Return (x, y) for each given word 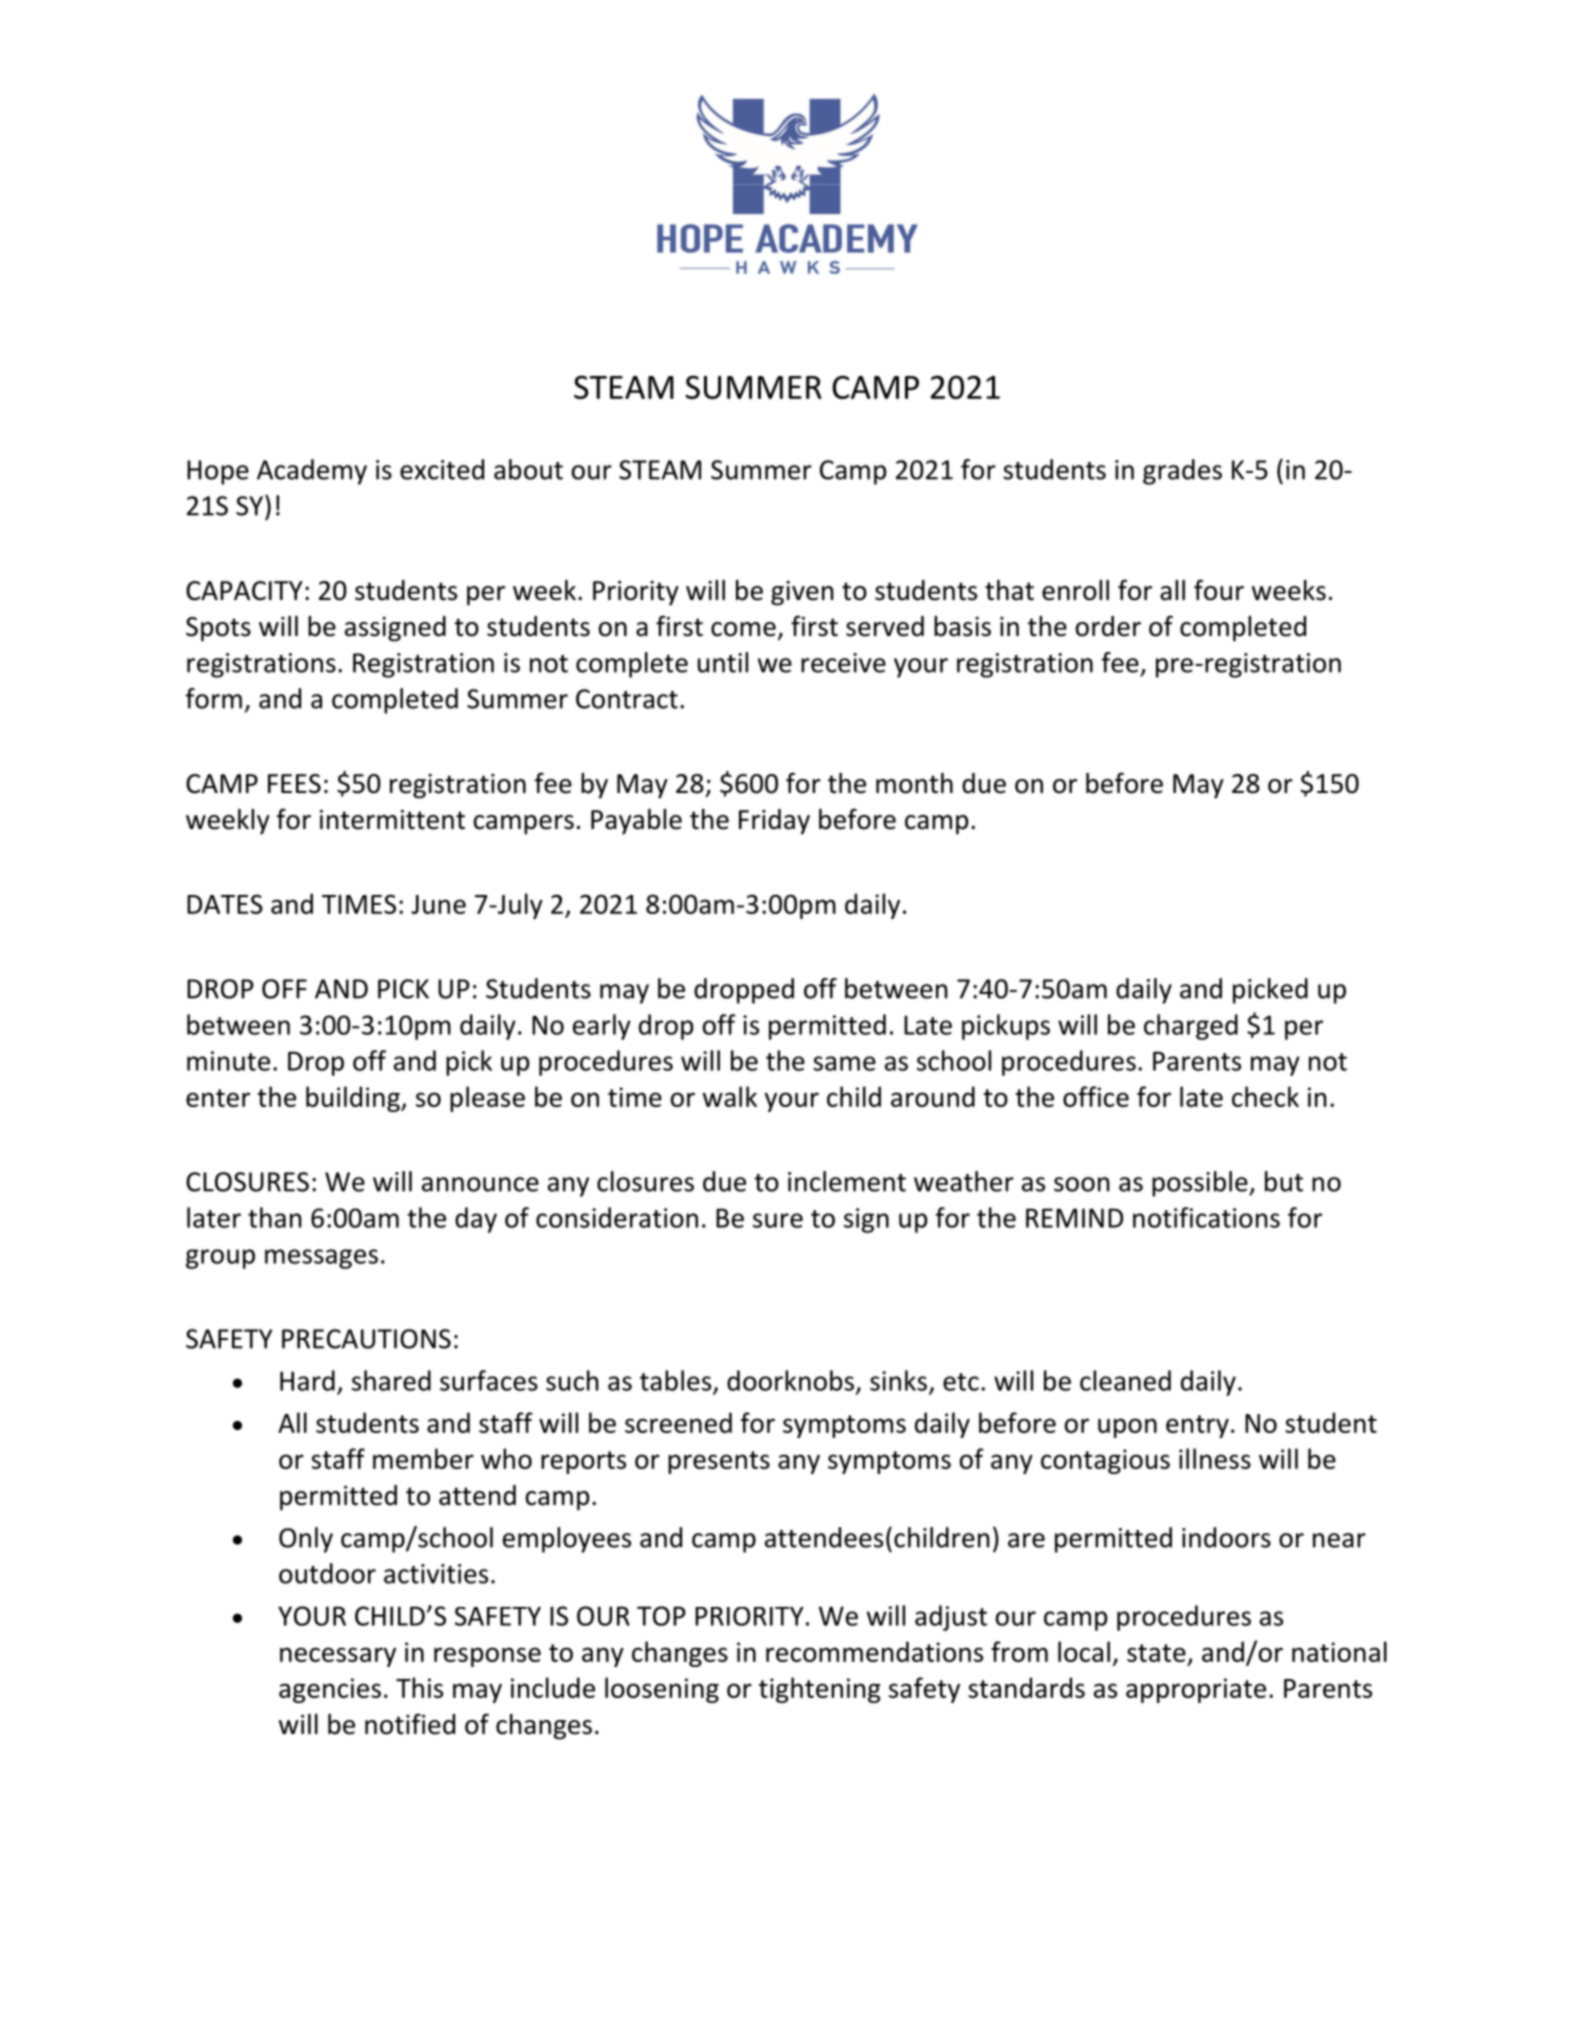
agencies (330, 1690)
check (1265, 1096)
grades (1182, 472)
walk (730, 1096)
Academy (312, 472)
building (354, 1099)
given (802, 593)
